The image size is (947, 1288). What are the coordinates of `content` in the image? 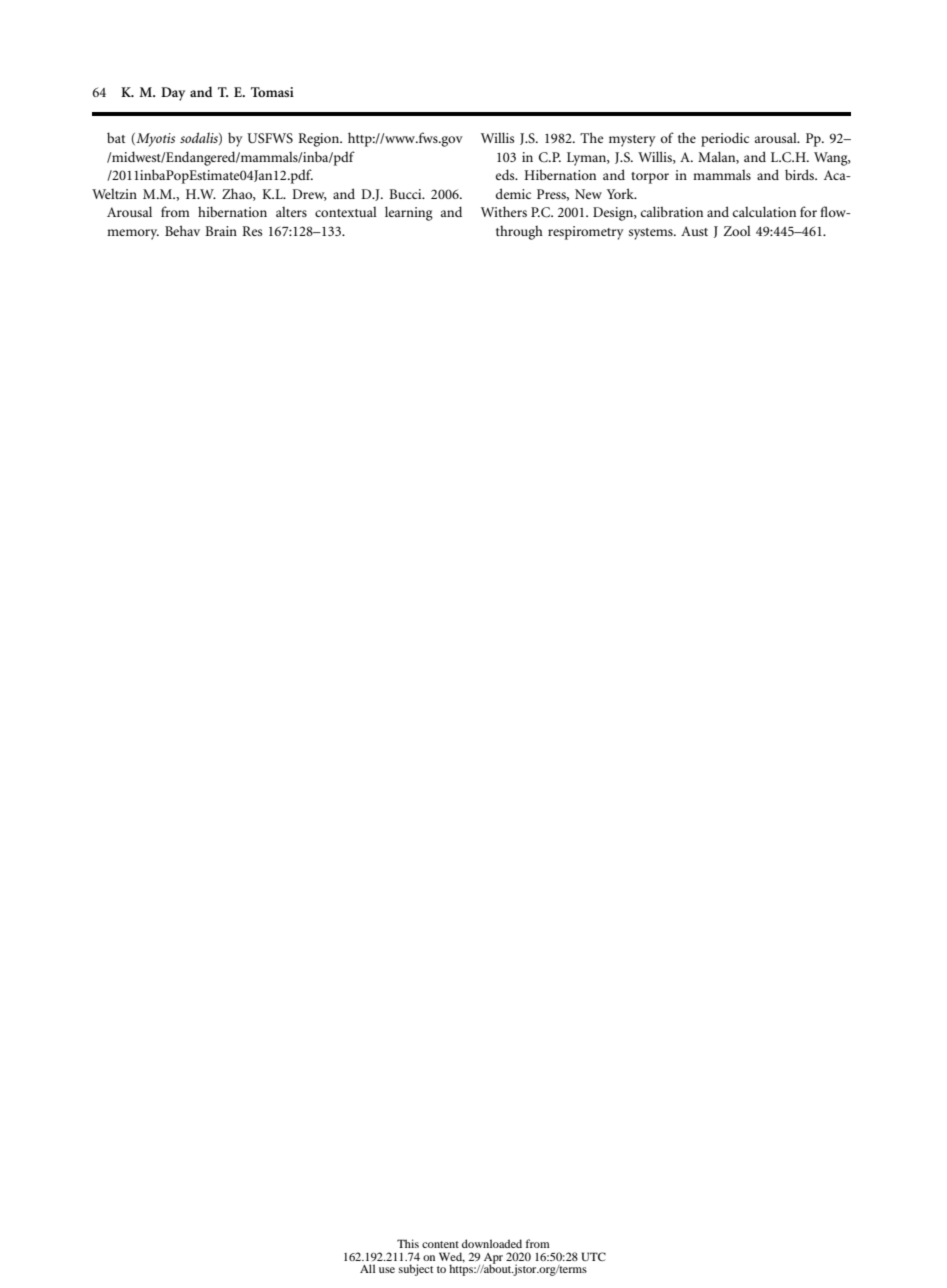 It's located at (440, 1244).
